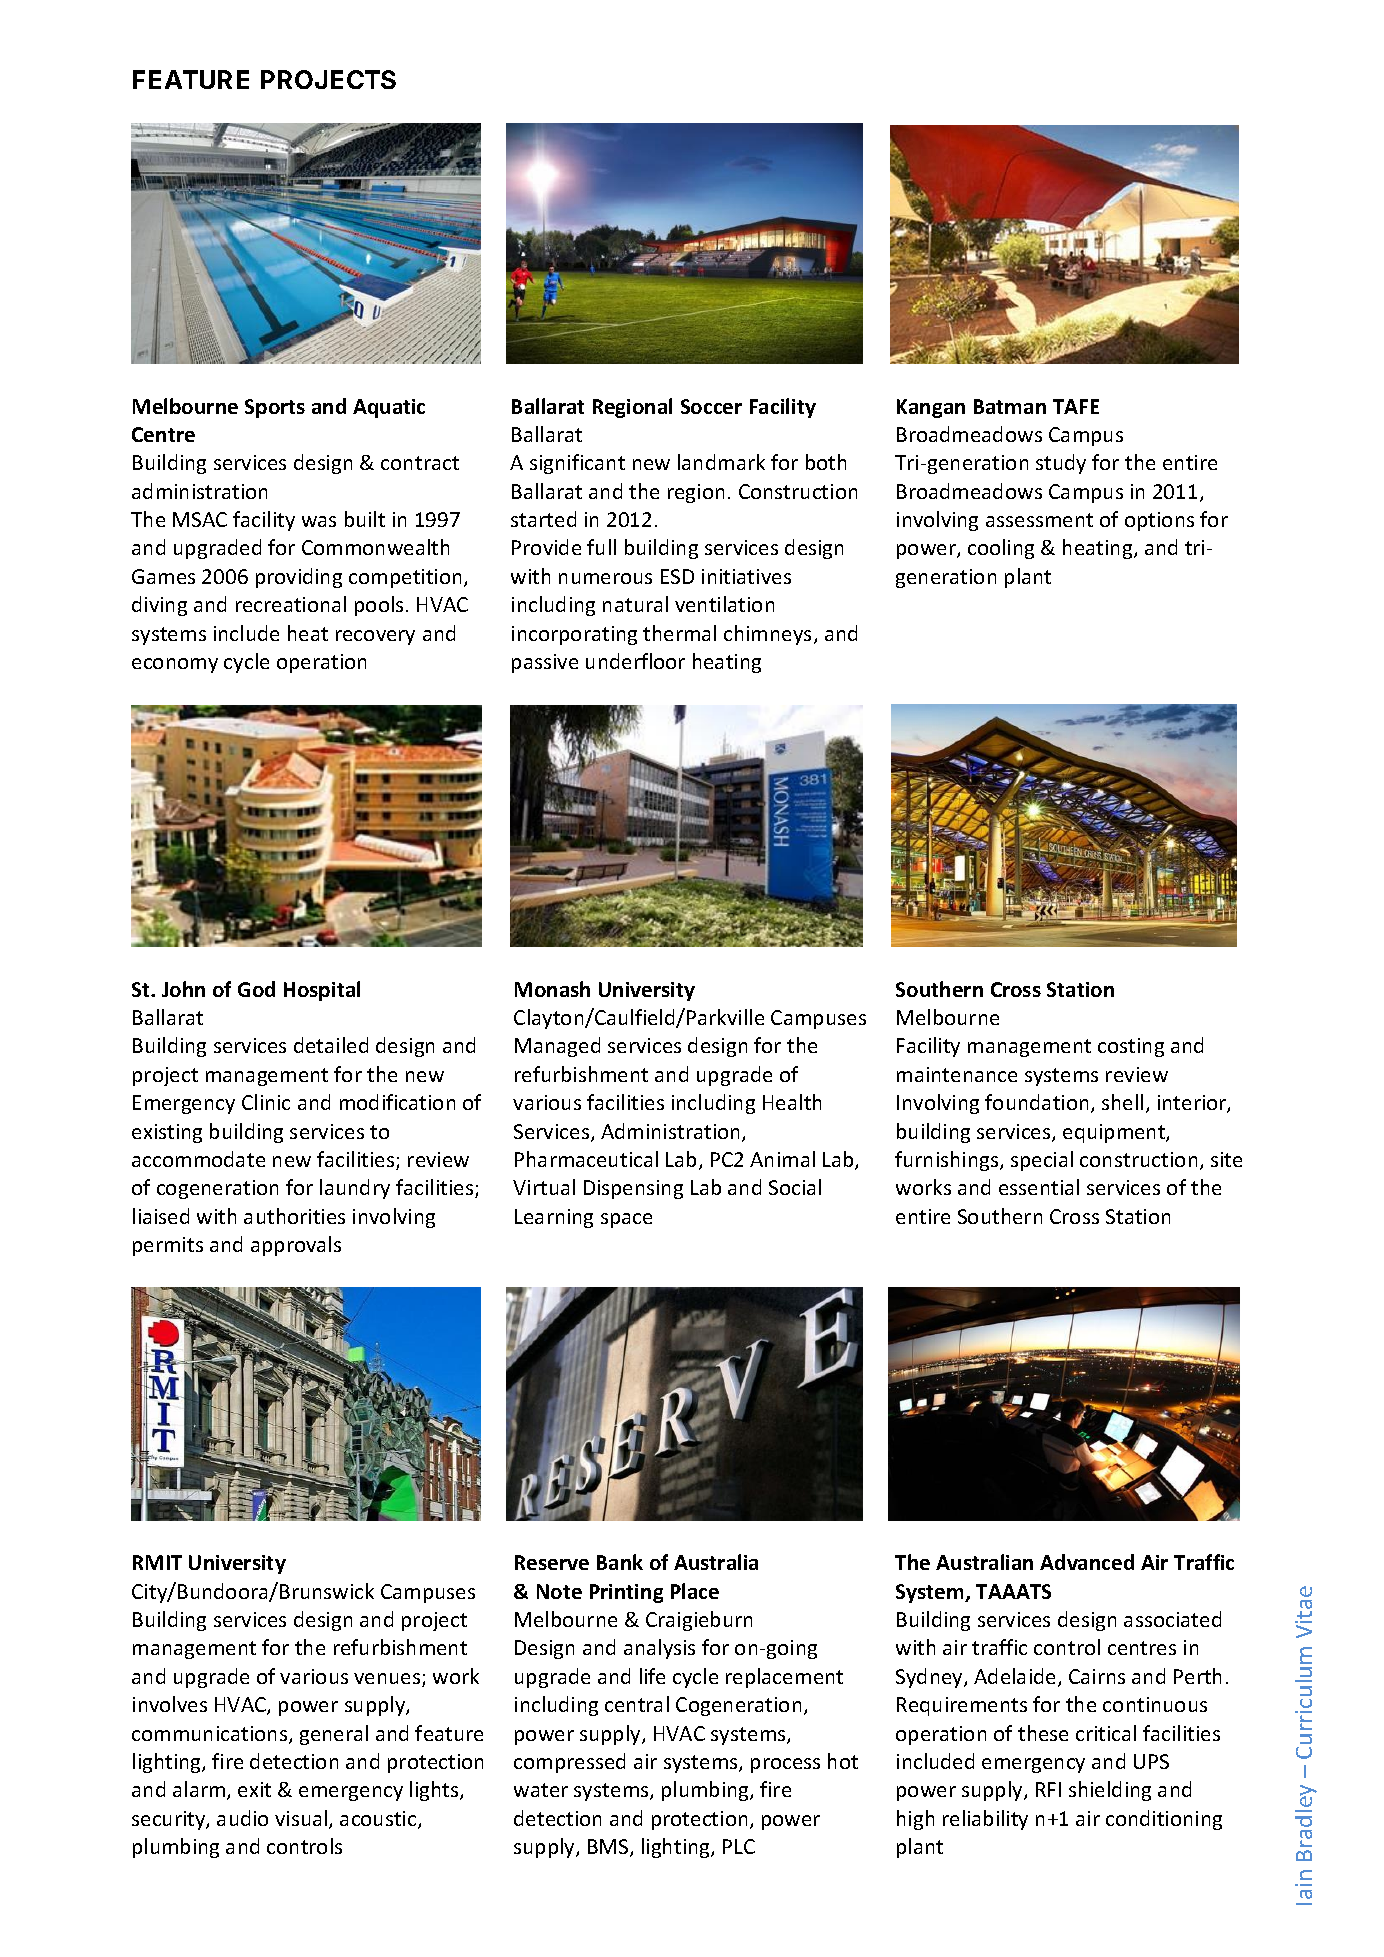  I want to click on costing, so click(1131, 1047).
